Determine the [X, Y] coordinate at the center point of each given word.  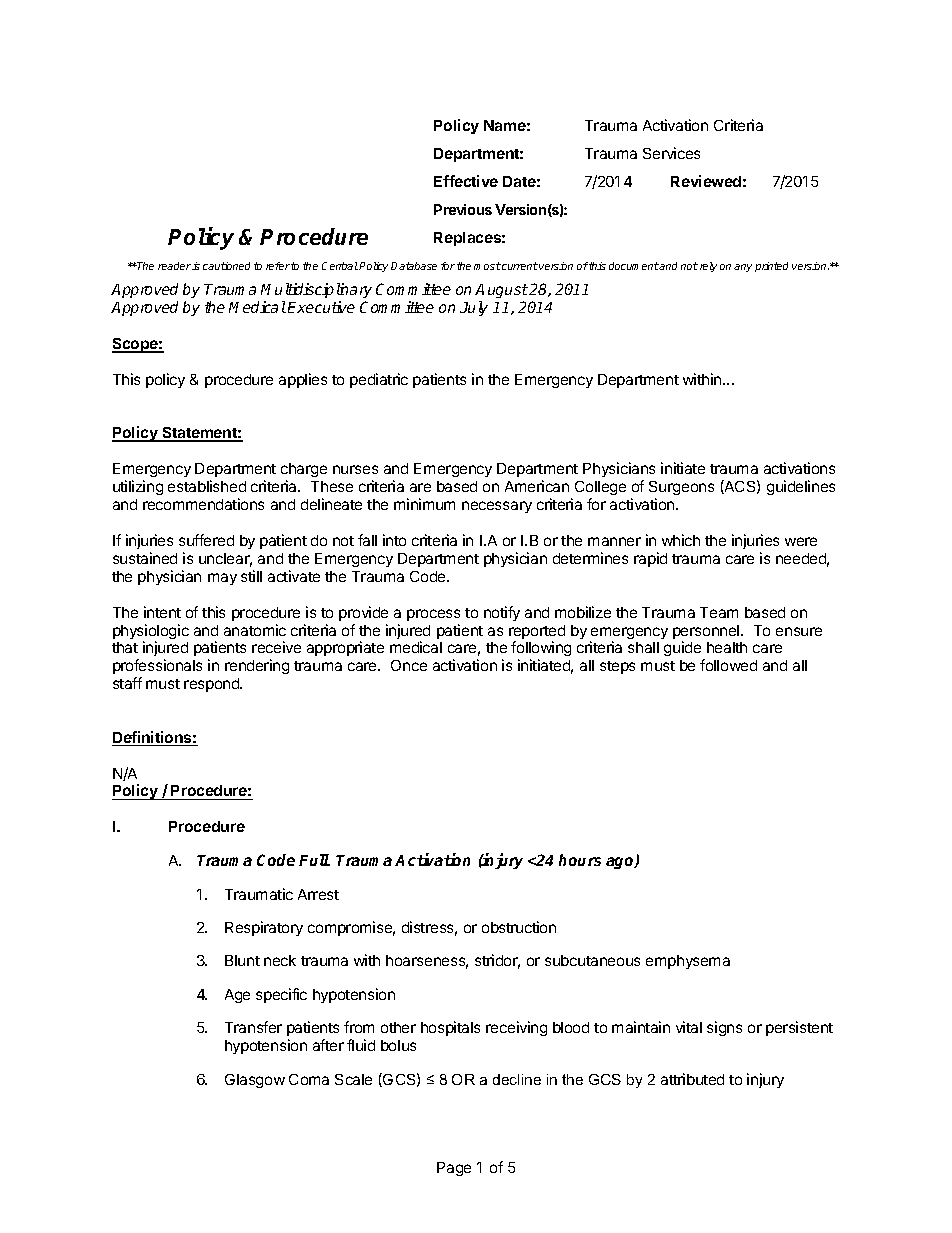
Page [454, 1169]
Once [409, 665]
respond [212, 685]
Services [671, 153]
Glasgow [255, 1081]
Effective [466, 181]
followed [728, 665]
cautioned [226, 266]
